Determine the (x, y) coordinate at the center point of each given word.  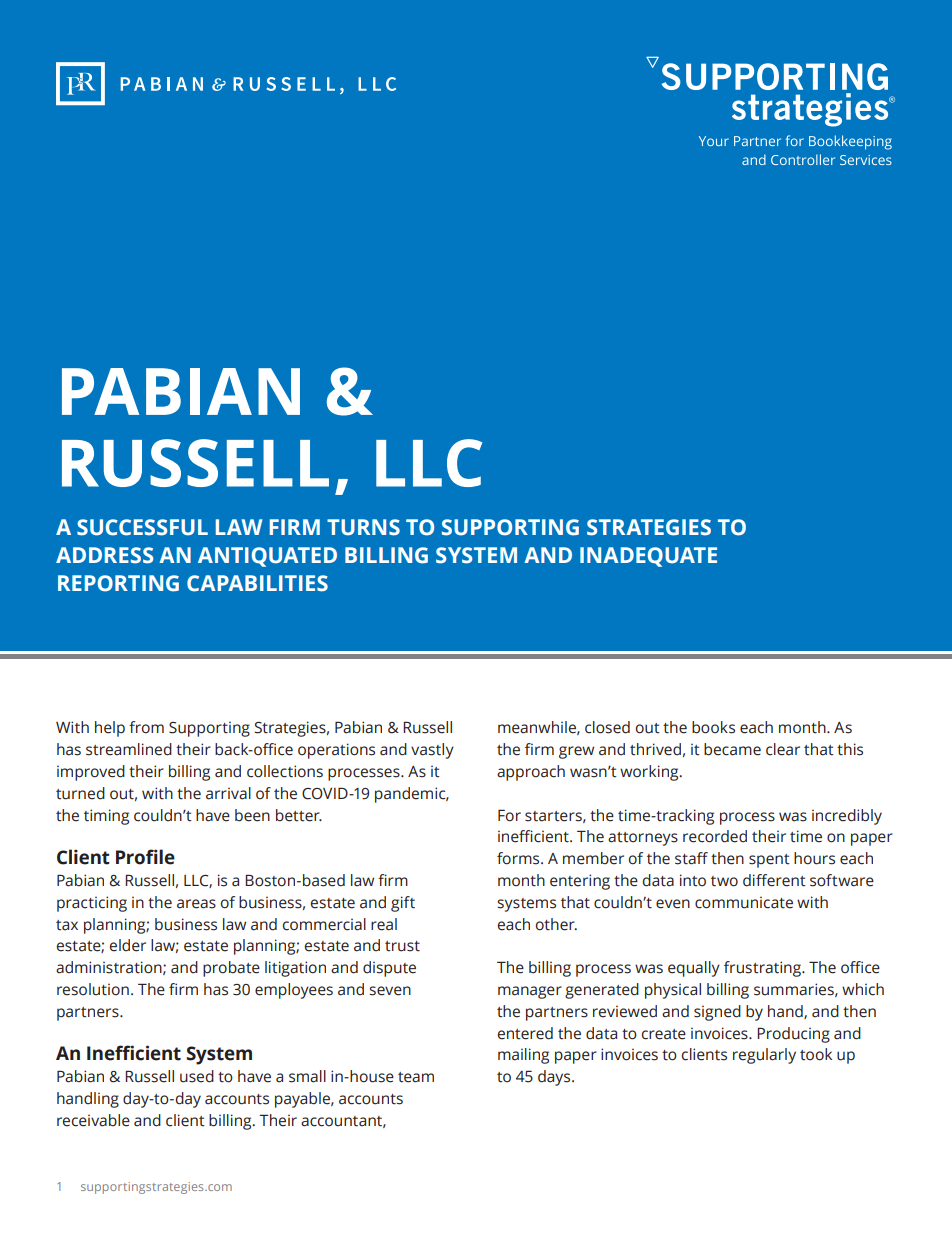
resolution (93, 989)
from (146, 727)
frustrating (763, 969)
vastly (432, 751)
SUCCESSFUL (142, 527)
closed (607, 727)
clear (783, 749)
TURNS (363, 527)
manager (530, 992)
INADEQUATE (648, 557)
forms (519, 858)
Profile (145, 857)
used (197, 1076)
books (713, 727)
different (774, 880)
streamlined (129, 749)
